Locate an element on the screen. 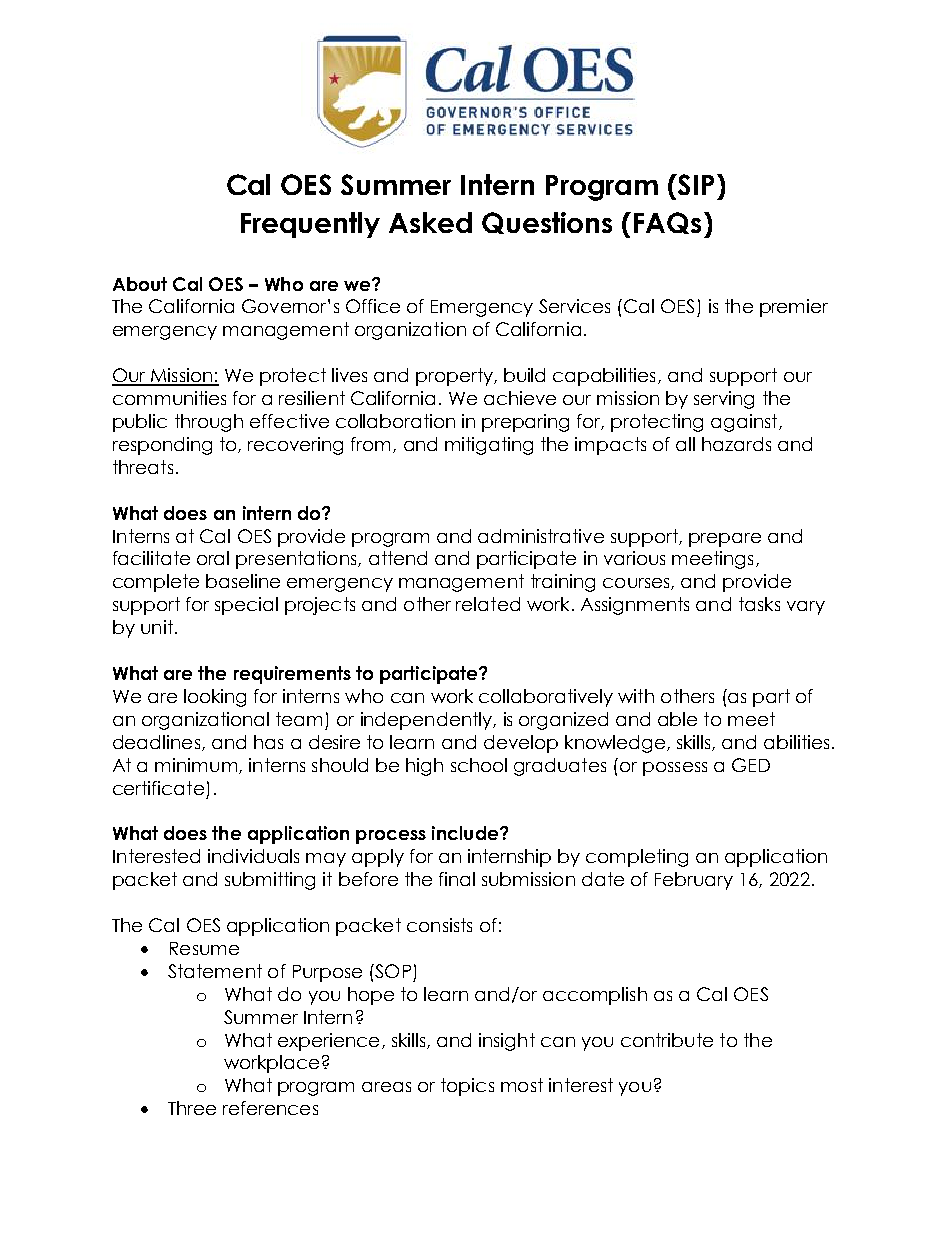 Image resolution: width=952 pixels, height=1233 pixels. mitigating is located at coordinates (489, 446).
